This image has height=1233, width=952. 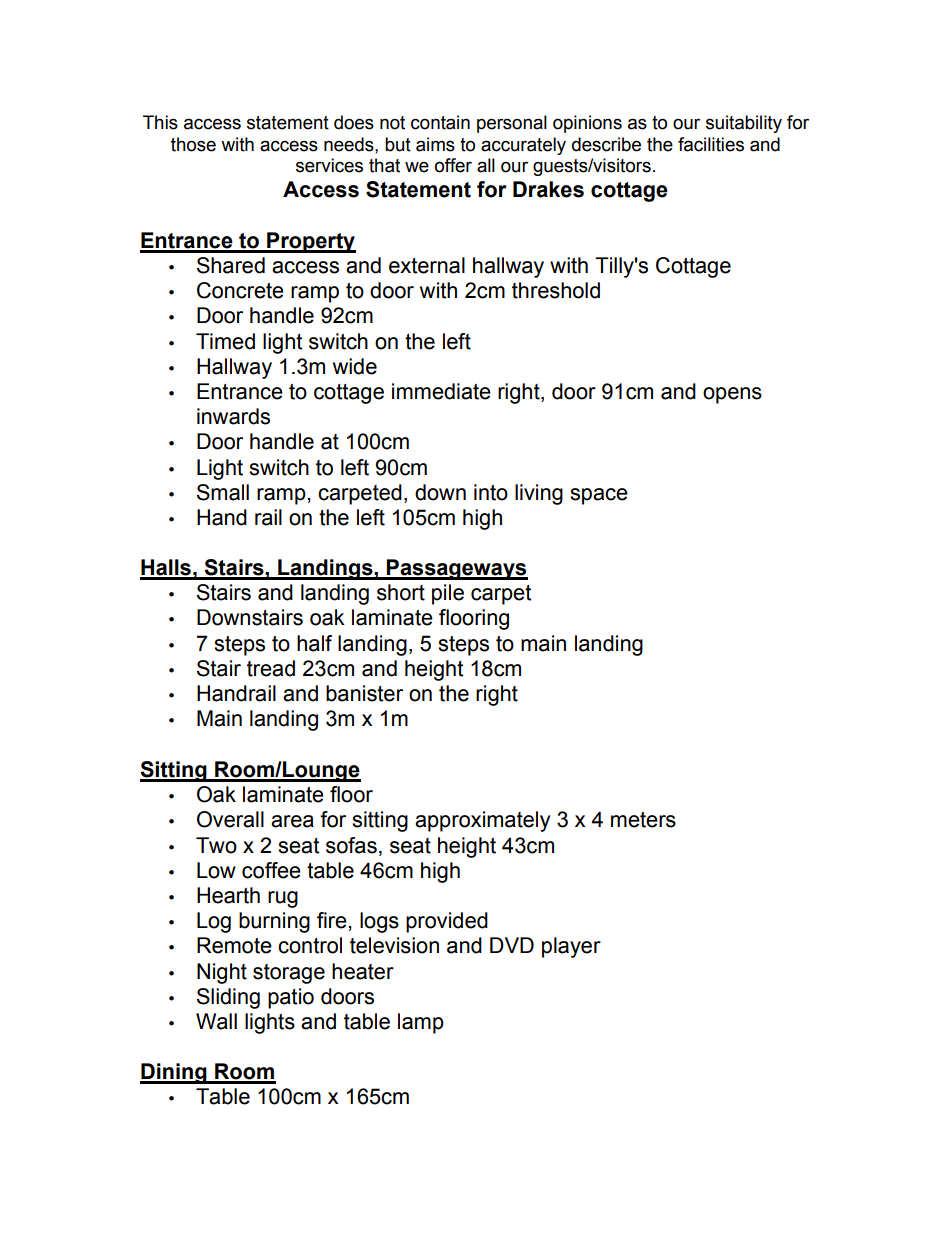 What do you see at coordinates (599, 496) in the image?
I see `space` at bounding box center [599, 496].
